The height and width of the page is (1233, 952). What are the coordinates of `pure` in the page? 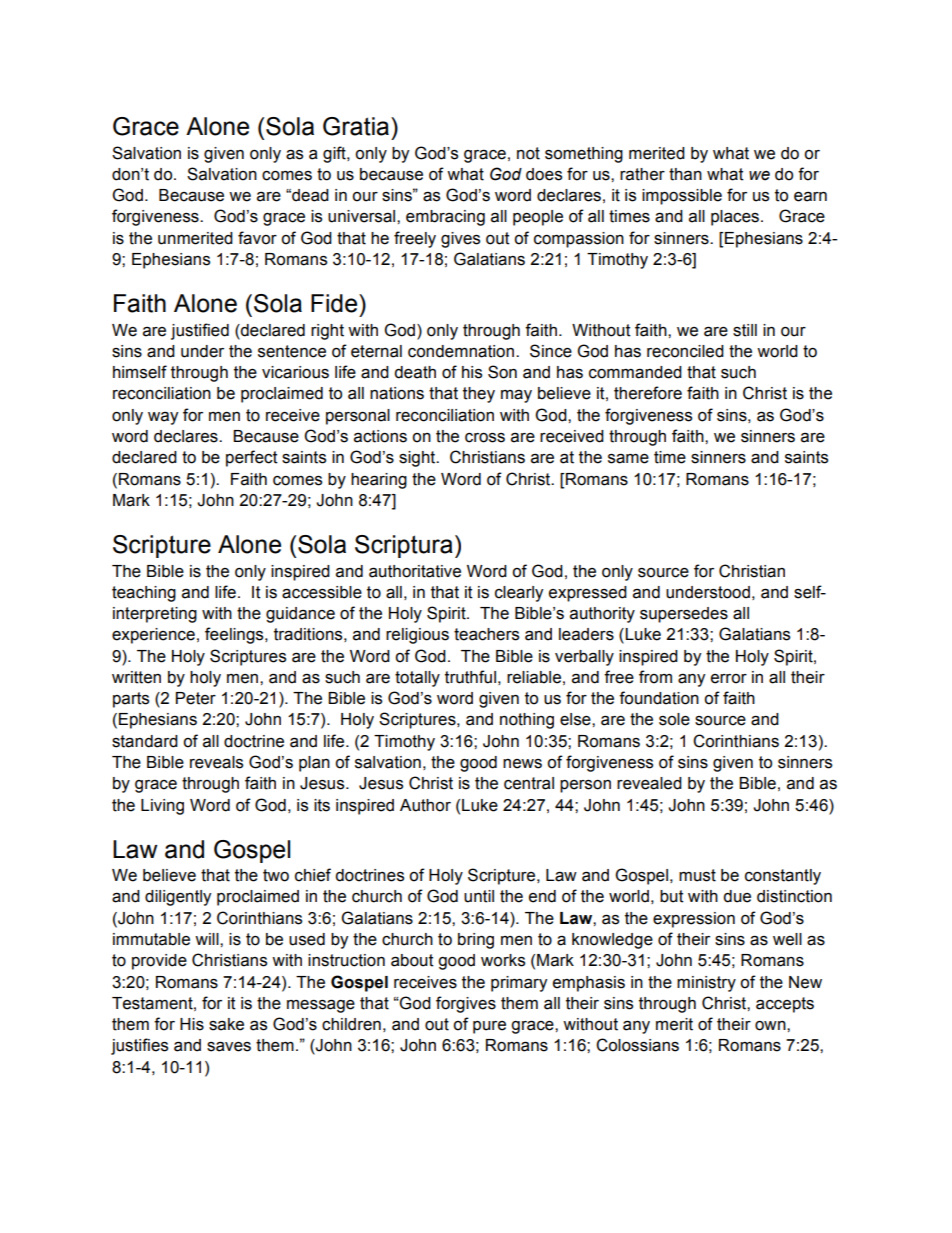 It's located at (489, 1027).
